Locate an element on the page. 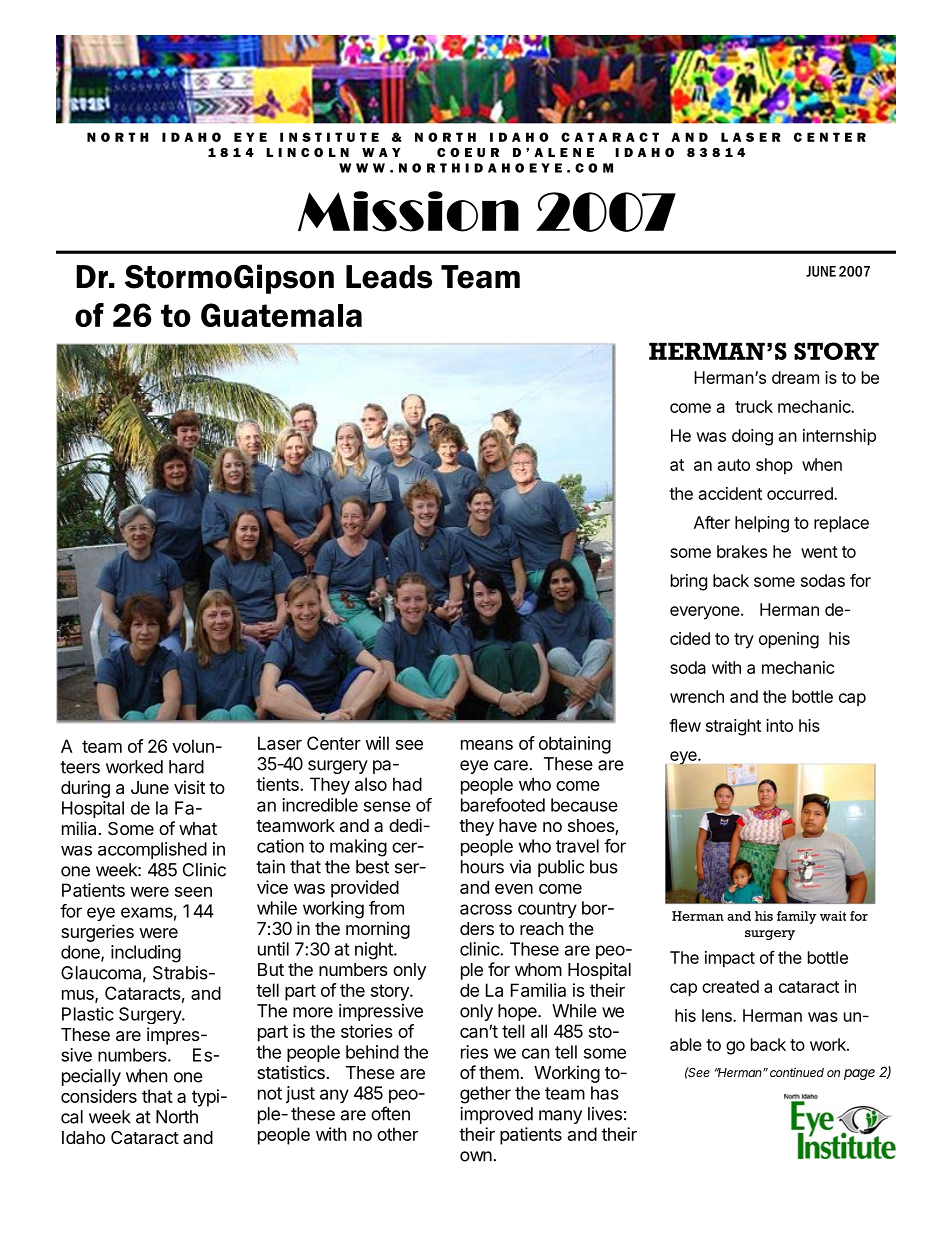  dream is located at coordinates (795, 377).
